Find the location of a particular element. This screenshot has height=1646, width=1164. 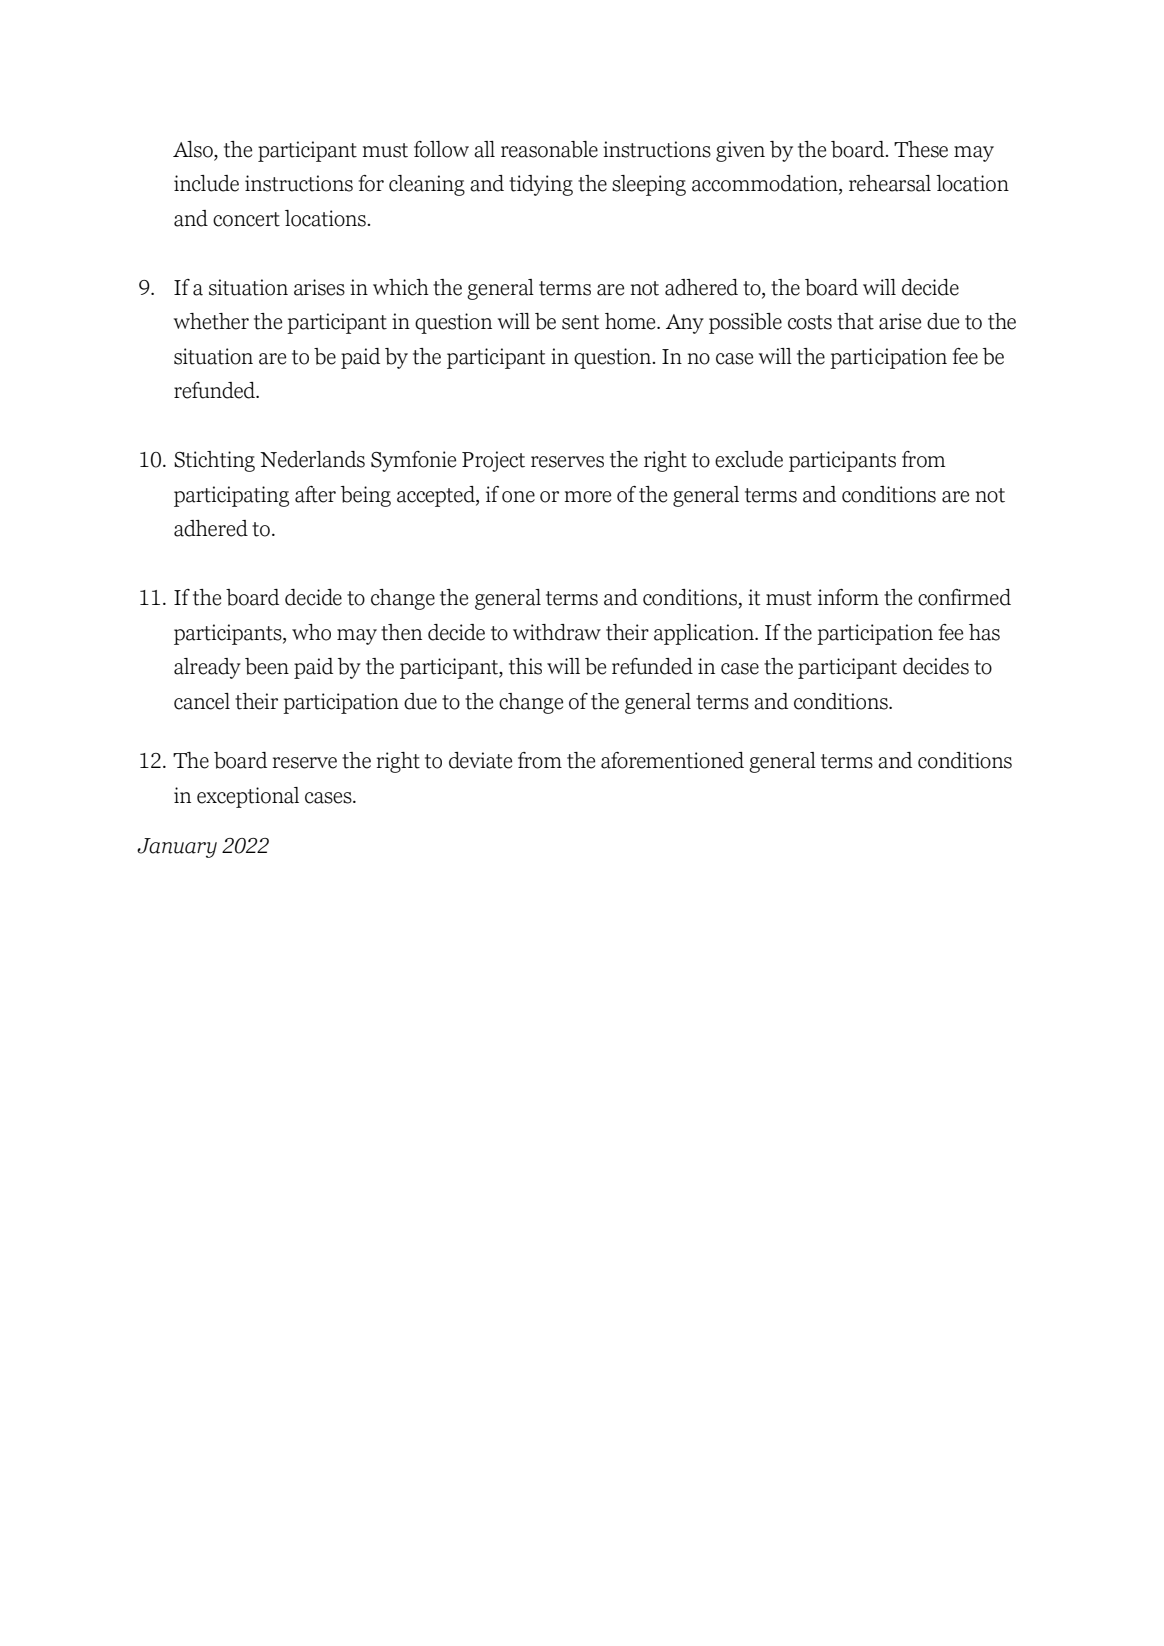

include is located at coordinates (206, 183).
